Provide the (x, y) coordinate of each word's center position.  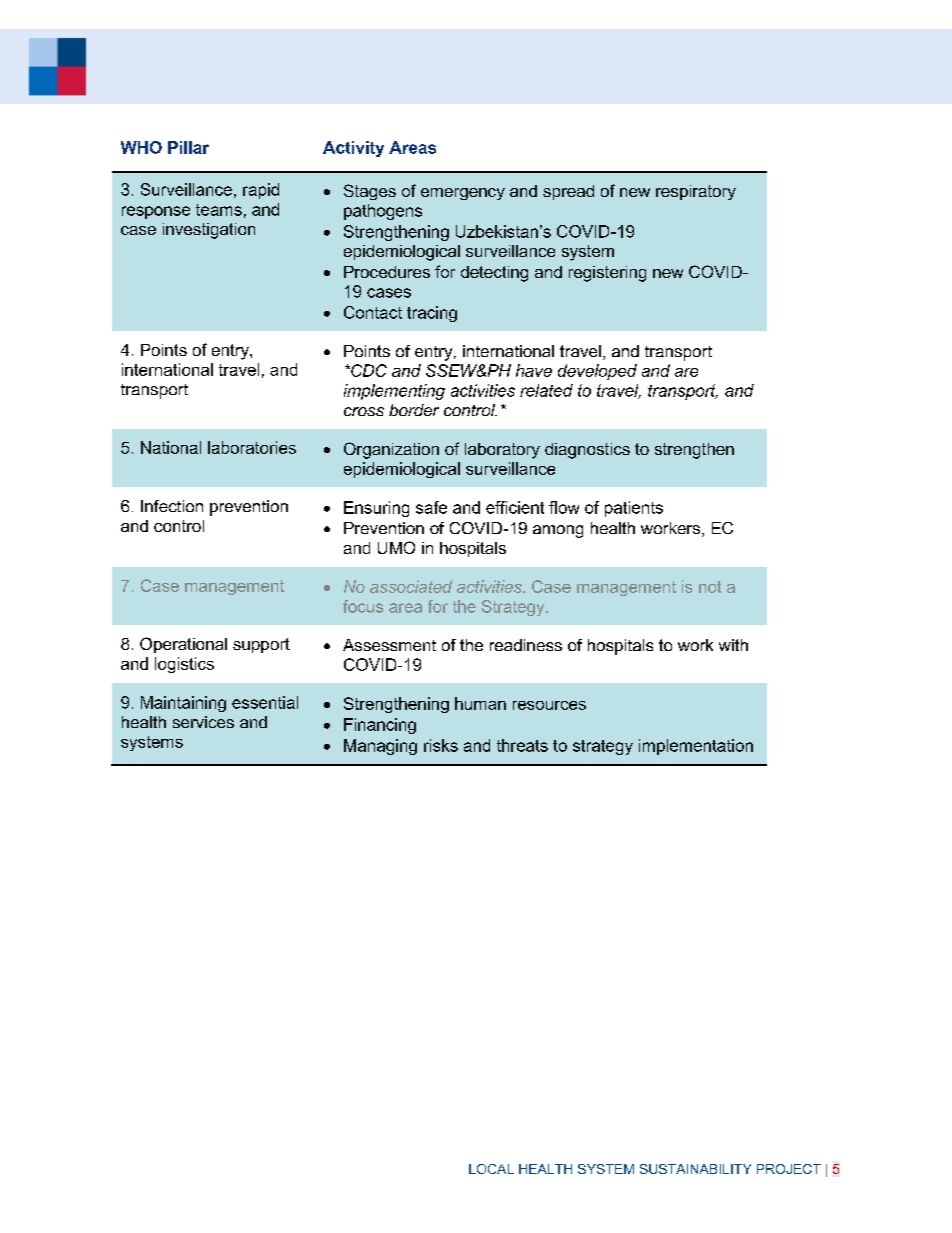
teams (219, 210)
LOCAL (491, 1169)
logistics (184, 665)
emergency (463, 194)
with (733, 645)
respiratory (696, 192)
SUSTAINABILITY (695, 1169)
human (480, 703)
